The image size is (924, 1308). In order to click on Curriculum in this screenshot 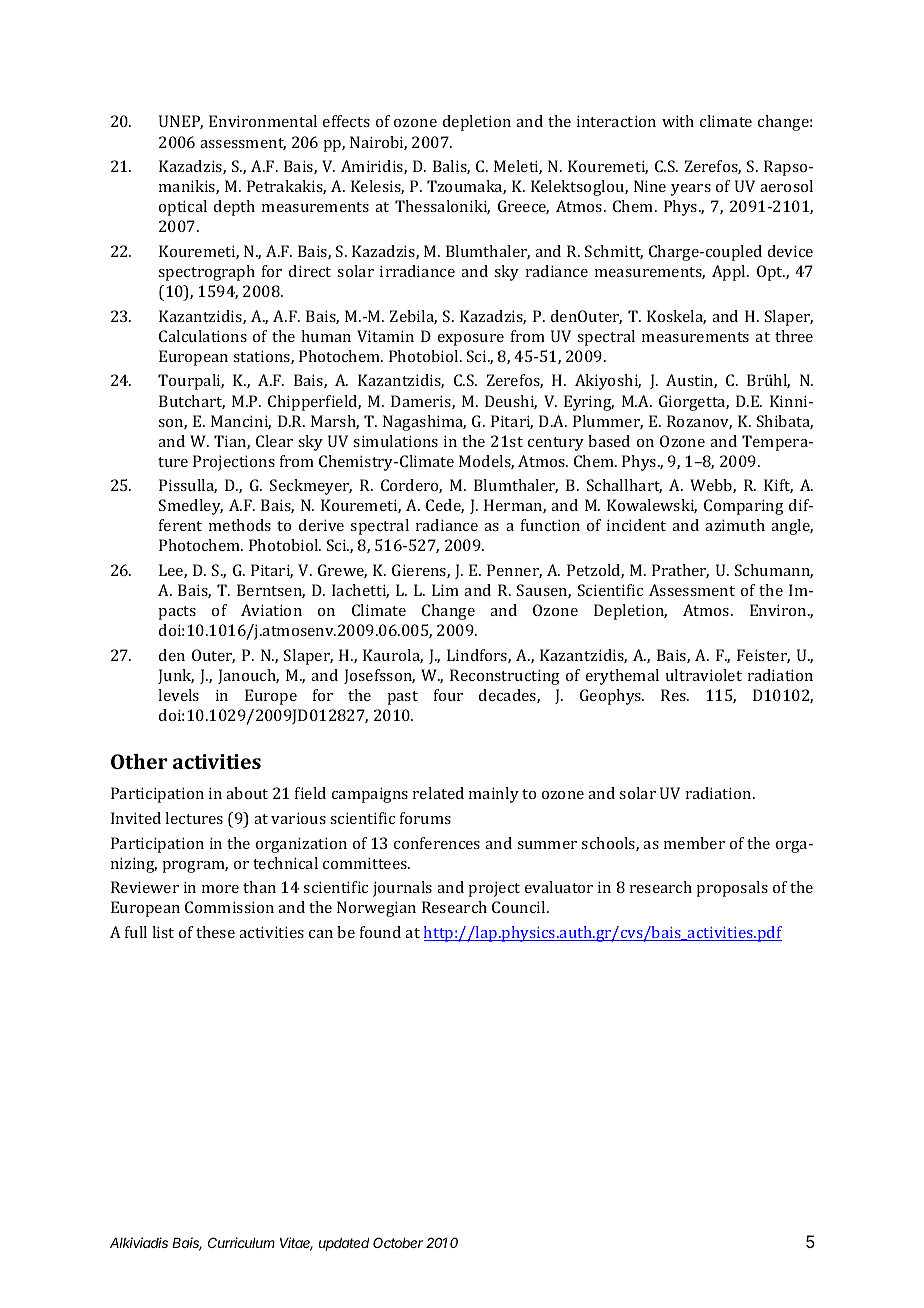, I will do `click(241, 1242)`.
